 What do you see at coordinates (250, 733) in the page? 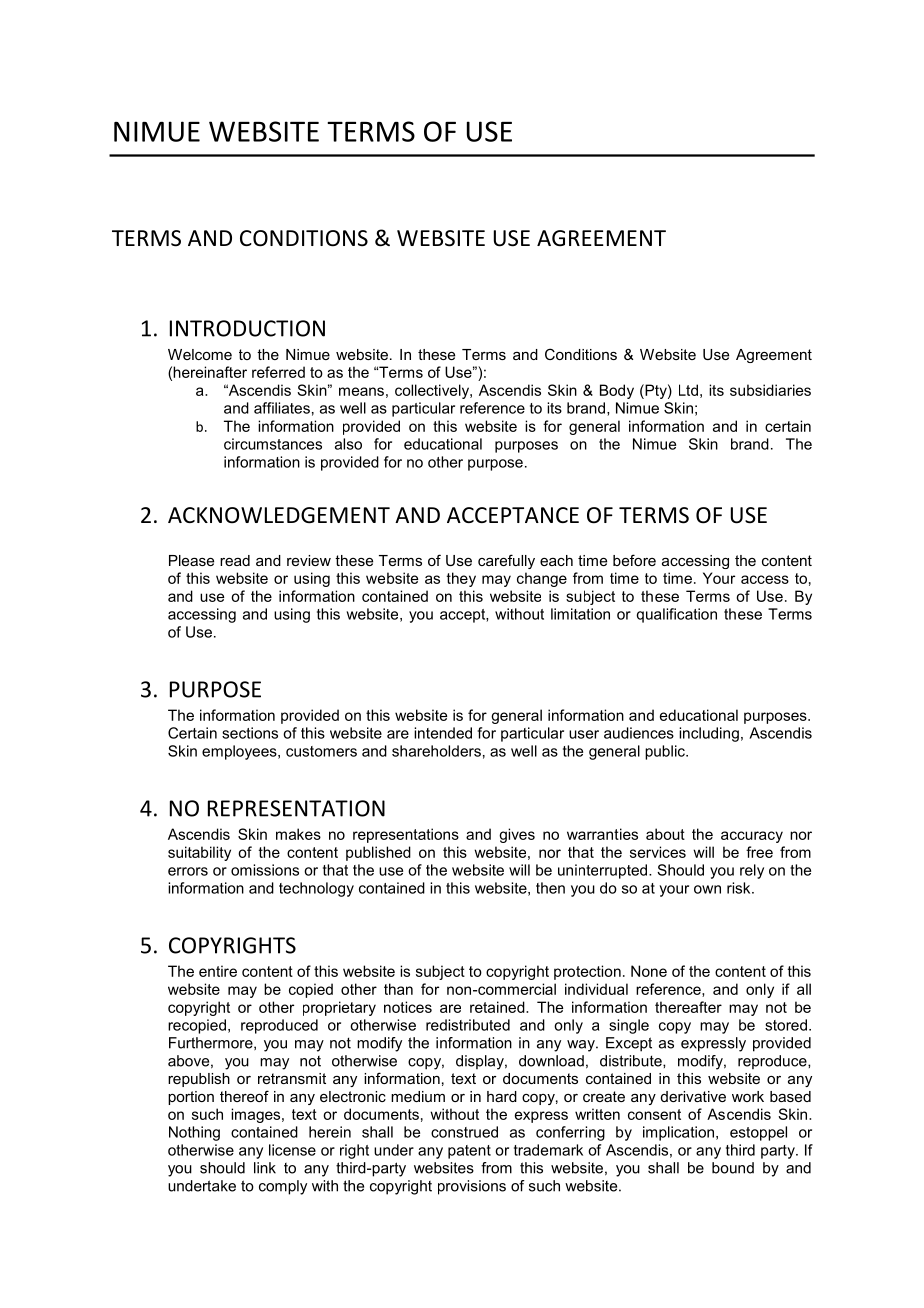
I see `sections` at bounding box center [250, 733].
